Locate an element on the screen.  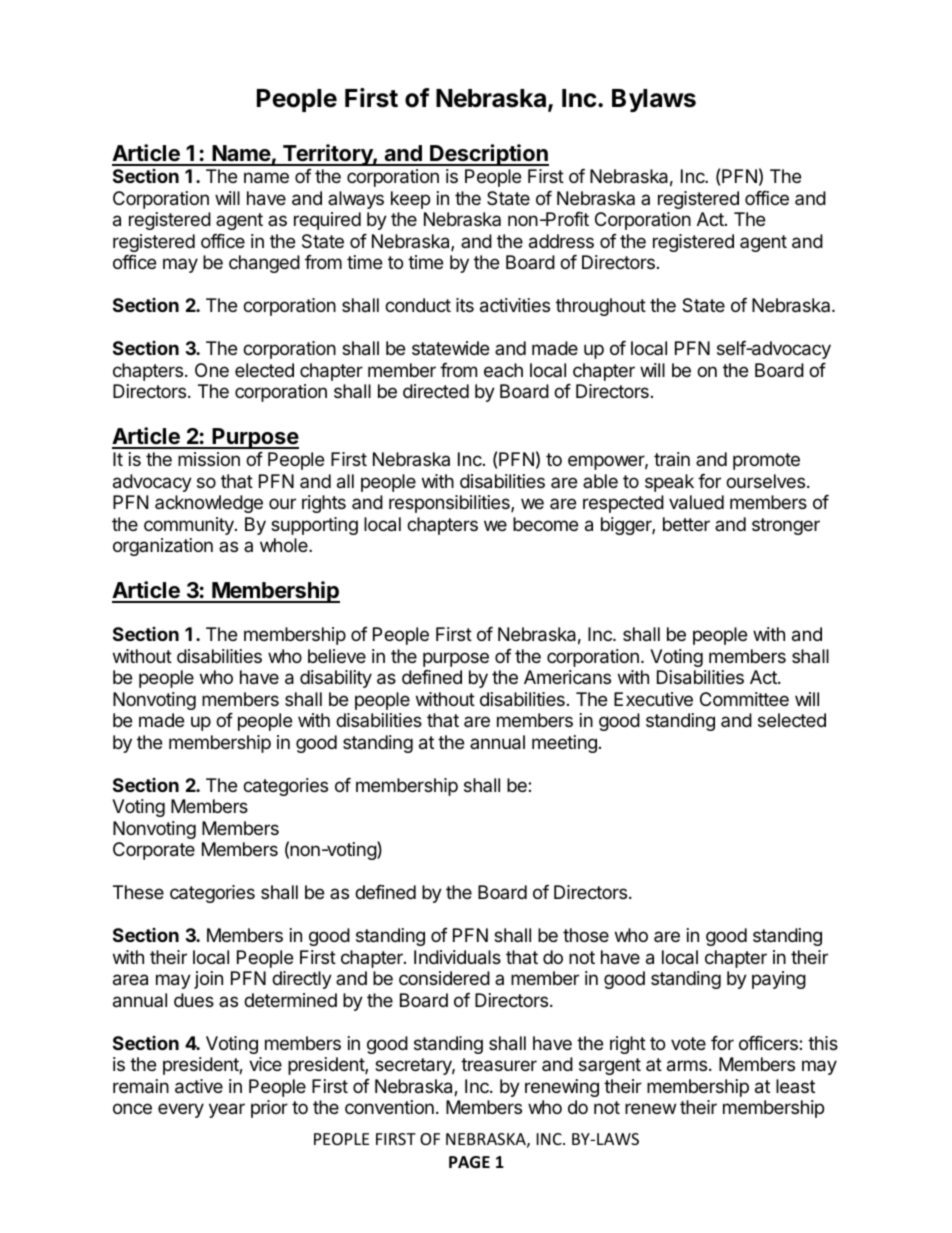
mission is located at coordinates (209, 459).
